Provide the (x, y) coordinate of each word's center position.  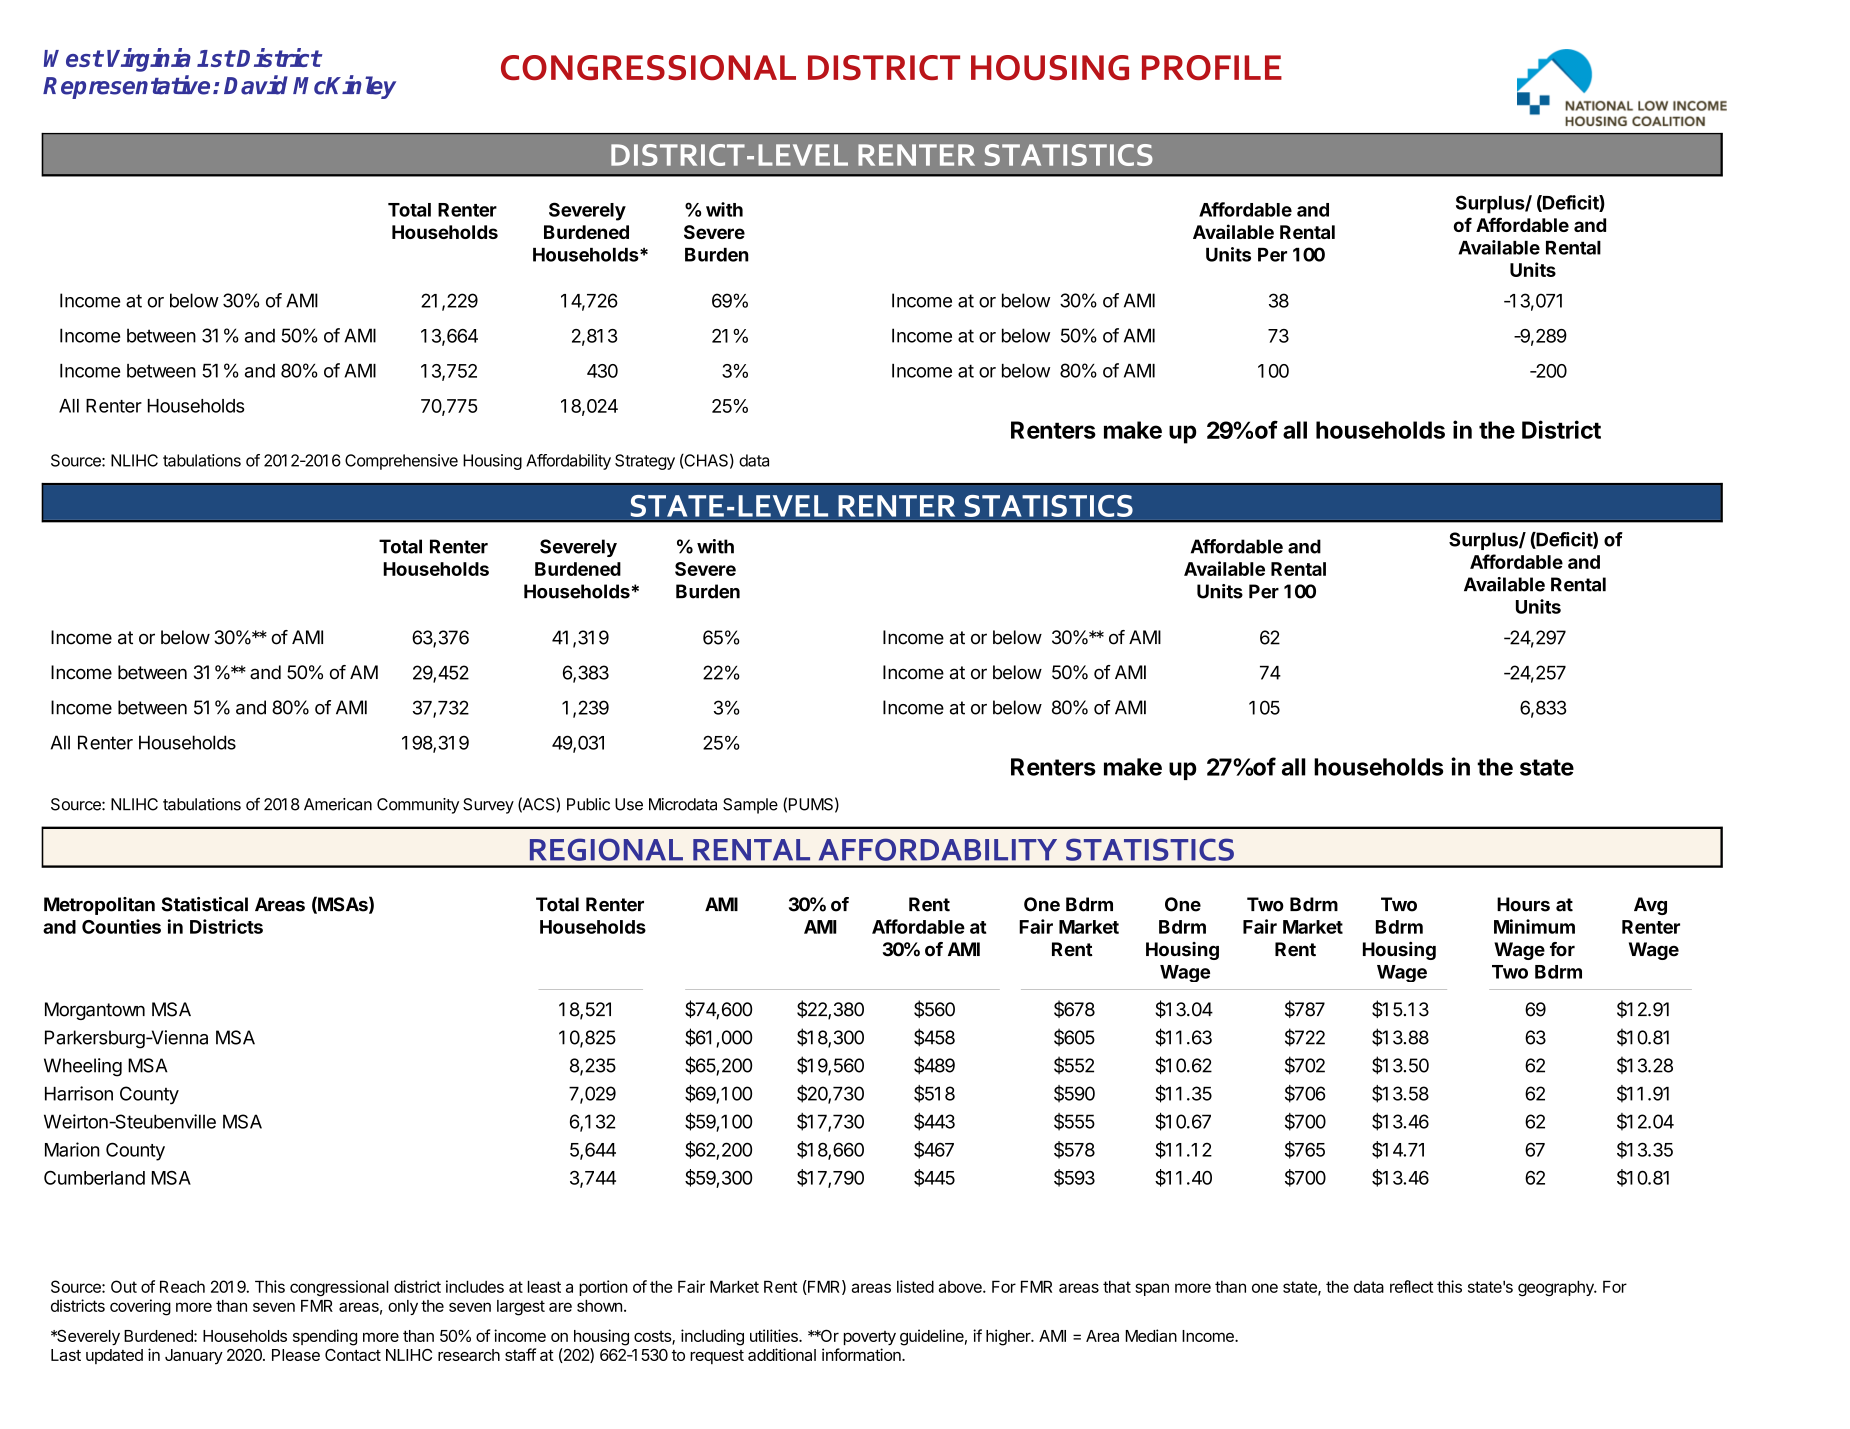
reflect (1411, 1286)
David (256, 85)
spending (325, 1337)
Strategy (645, 462)
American (338, 804)
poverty (870, 1338)
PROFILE (1212, 67)
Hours (1523, 904)
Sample (750, 806)
